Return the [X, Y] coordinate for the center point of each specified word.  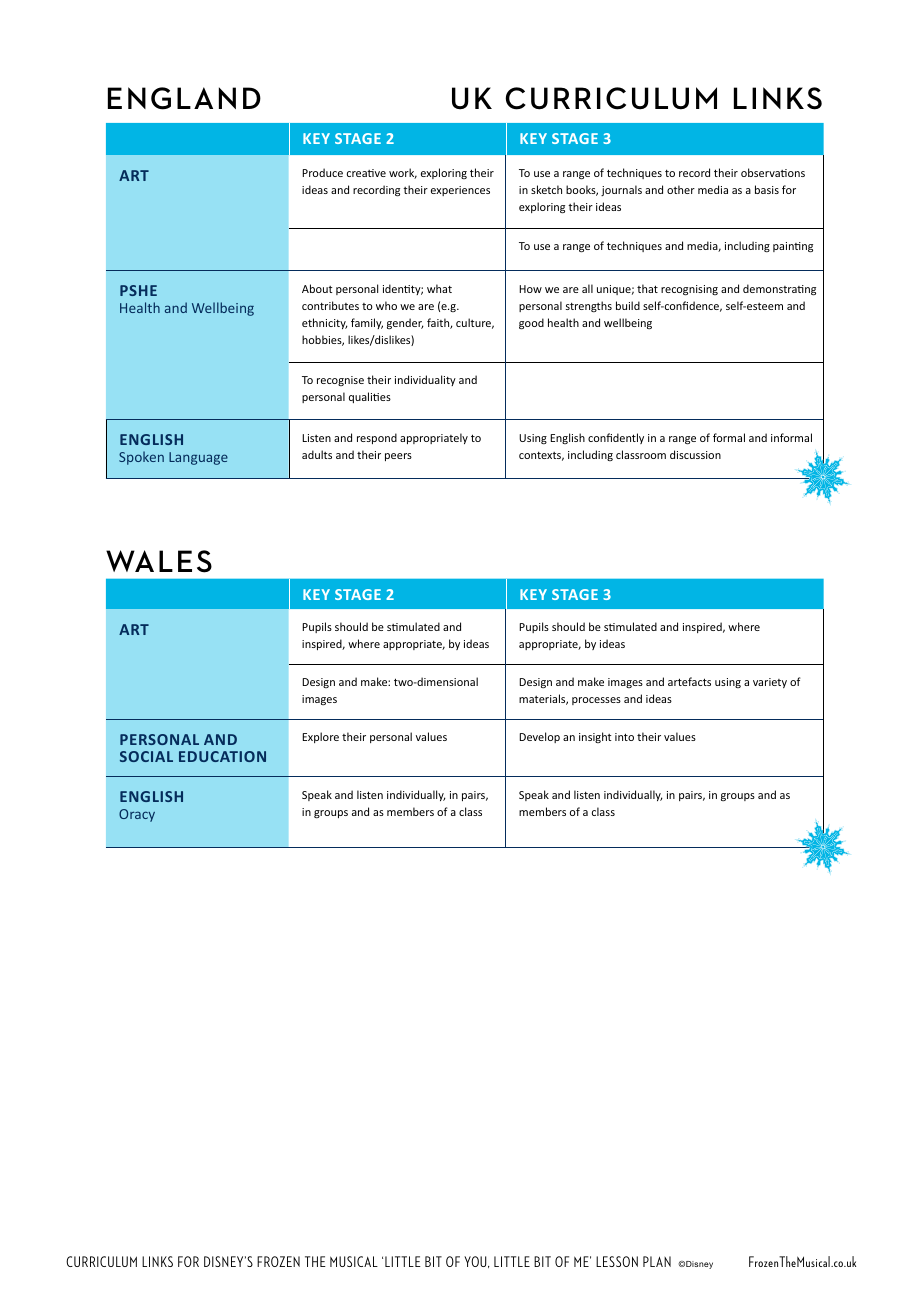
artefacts [689, 681]
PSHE [138, 290]
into [624, 737]
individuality [425, 380]
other [681, 189]
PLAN [657, 1261]
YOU [476, 1262]
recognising [689, 290]
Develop [539, 737]
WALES [159, 561]
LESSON [617, 1261]
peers [398, 457]
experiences [460, 191]
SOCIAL [146, 756]
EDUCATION [222, 756]
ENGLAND [184, 98]
